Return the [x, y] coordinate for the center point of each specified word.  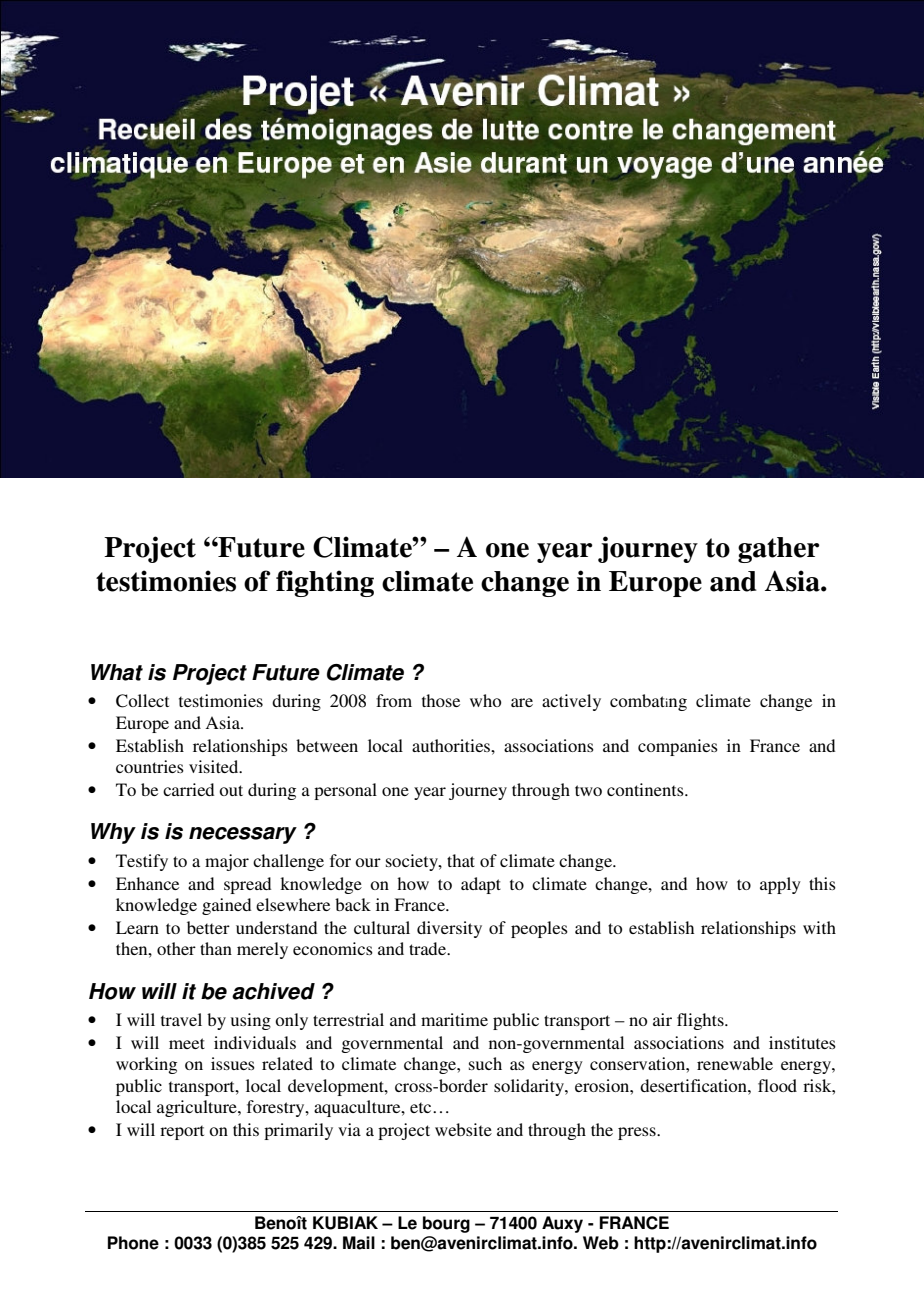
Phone [133, 1243]
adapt [481, 885]
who [485, 700]
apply [780, 885]
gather [779, 550]
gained [226, 906]
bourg [446, 1224]
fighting [325, 583]
